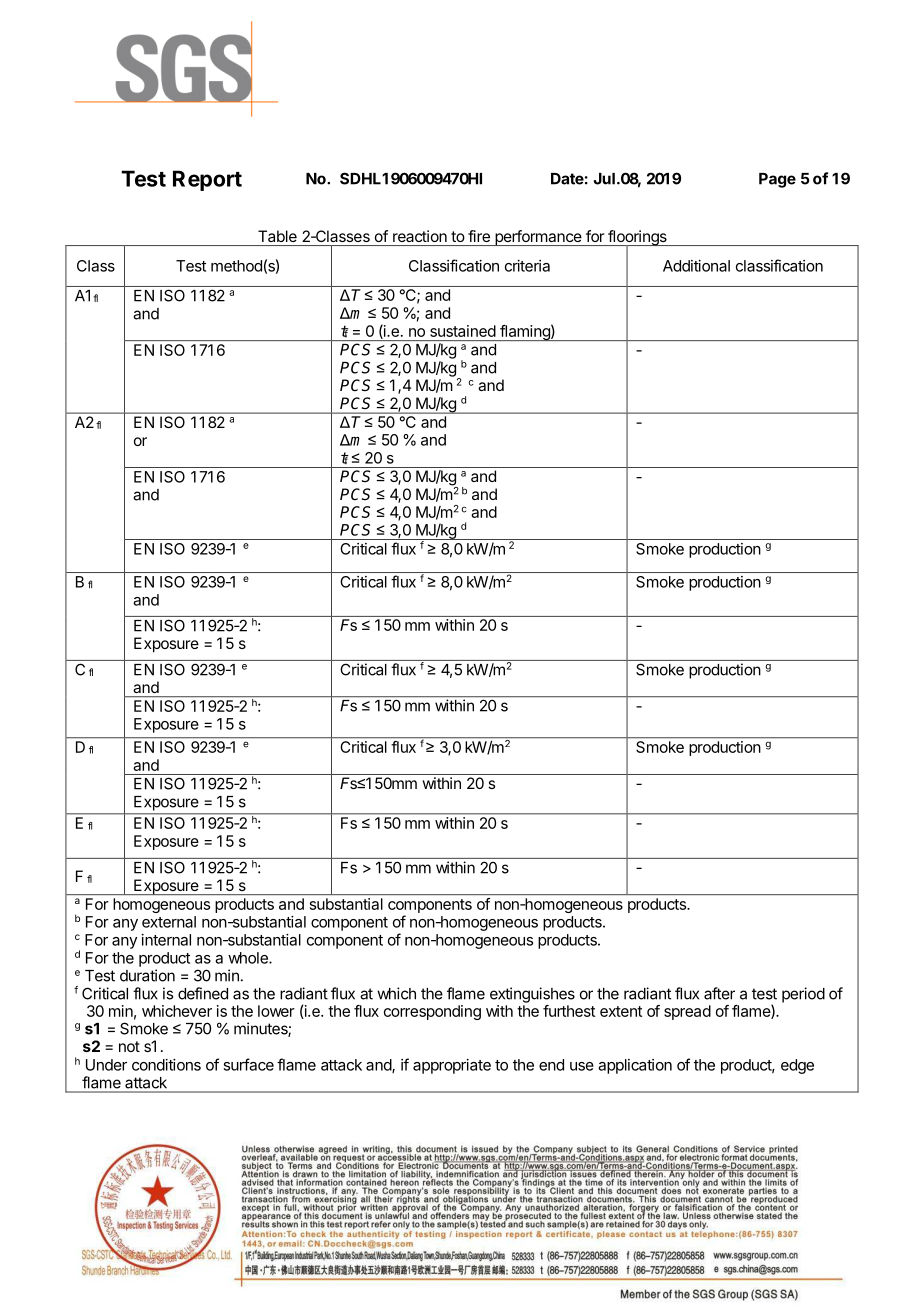 This screenshot has width=924, height=1308. I want to click on Report, so click(207, 180).
